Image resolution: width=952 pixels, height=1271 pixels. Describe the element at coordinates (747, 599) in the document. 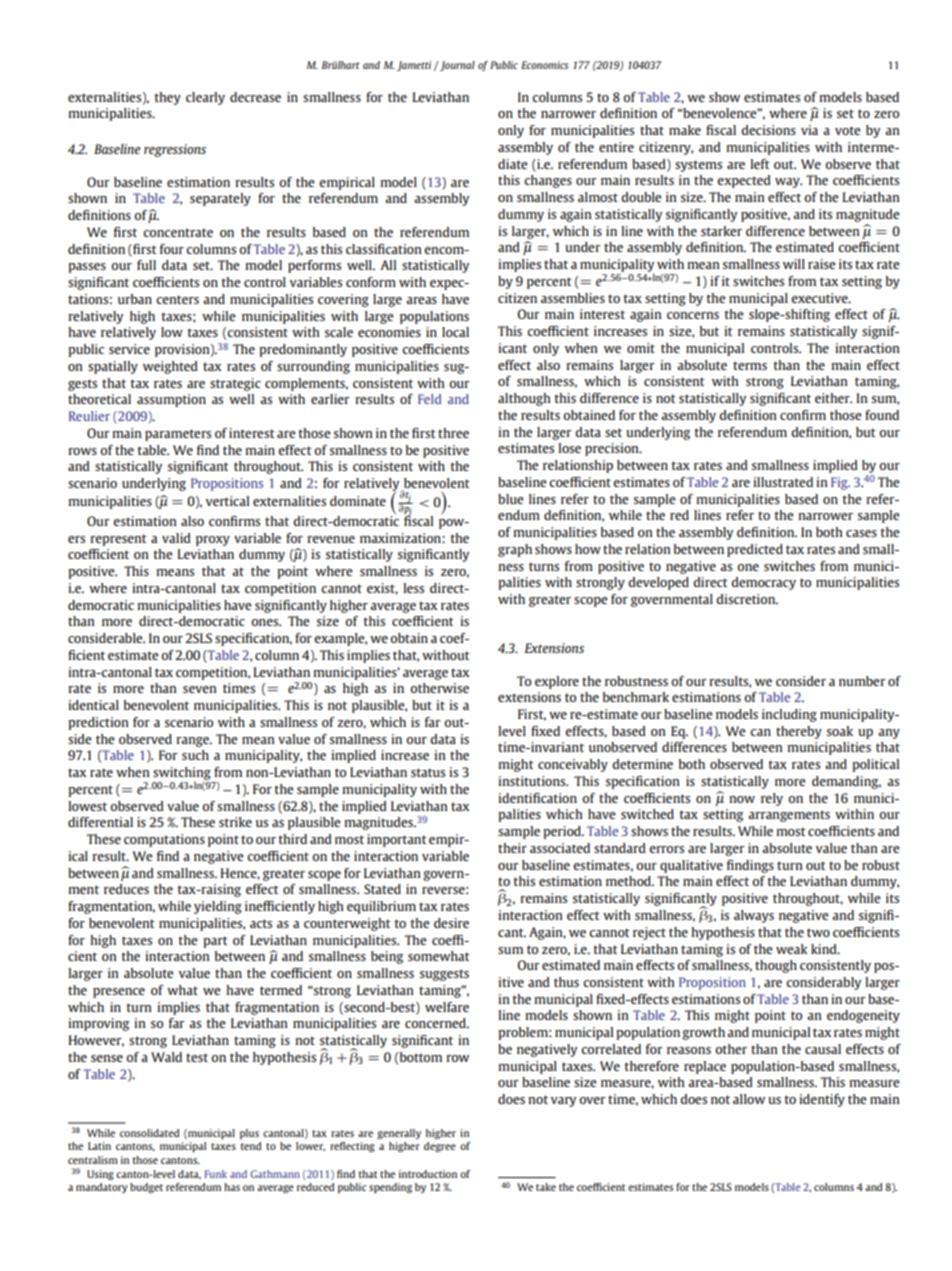

I see `discretion` at that location.
